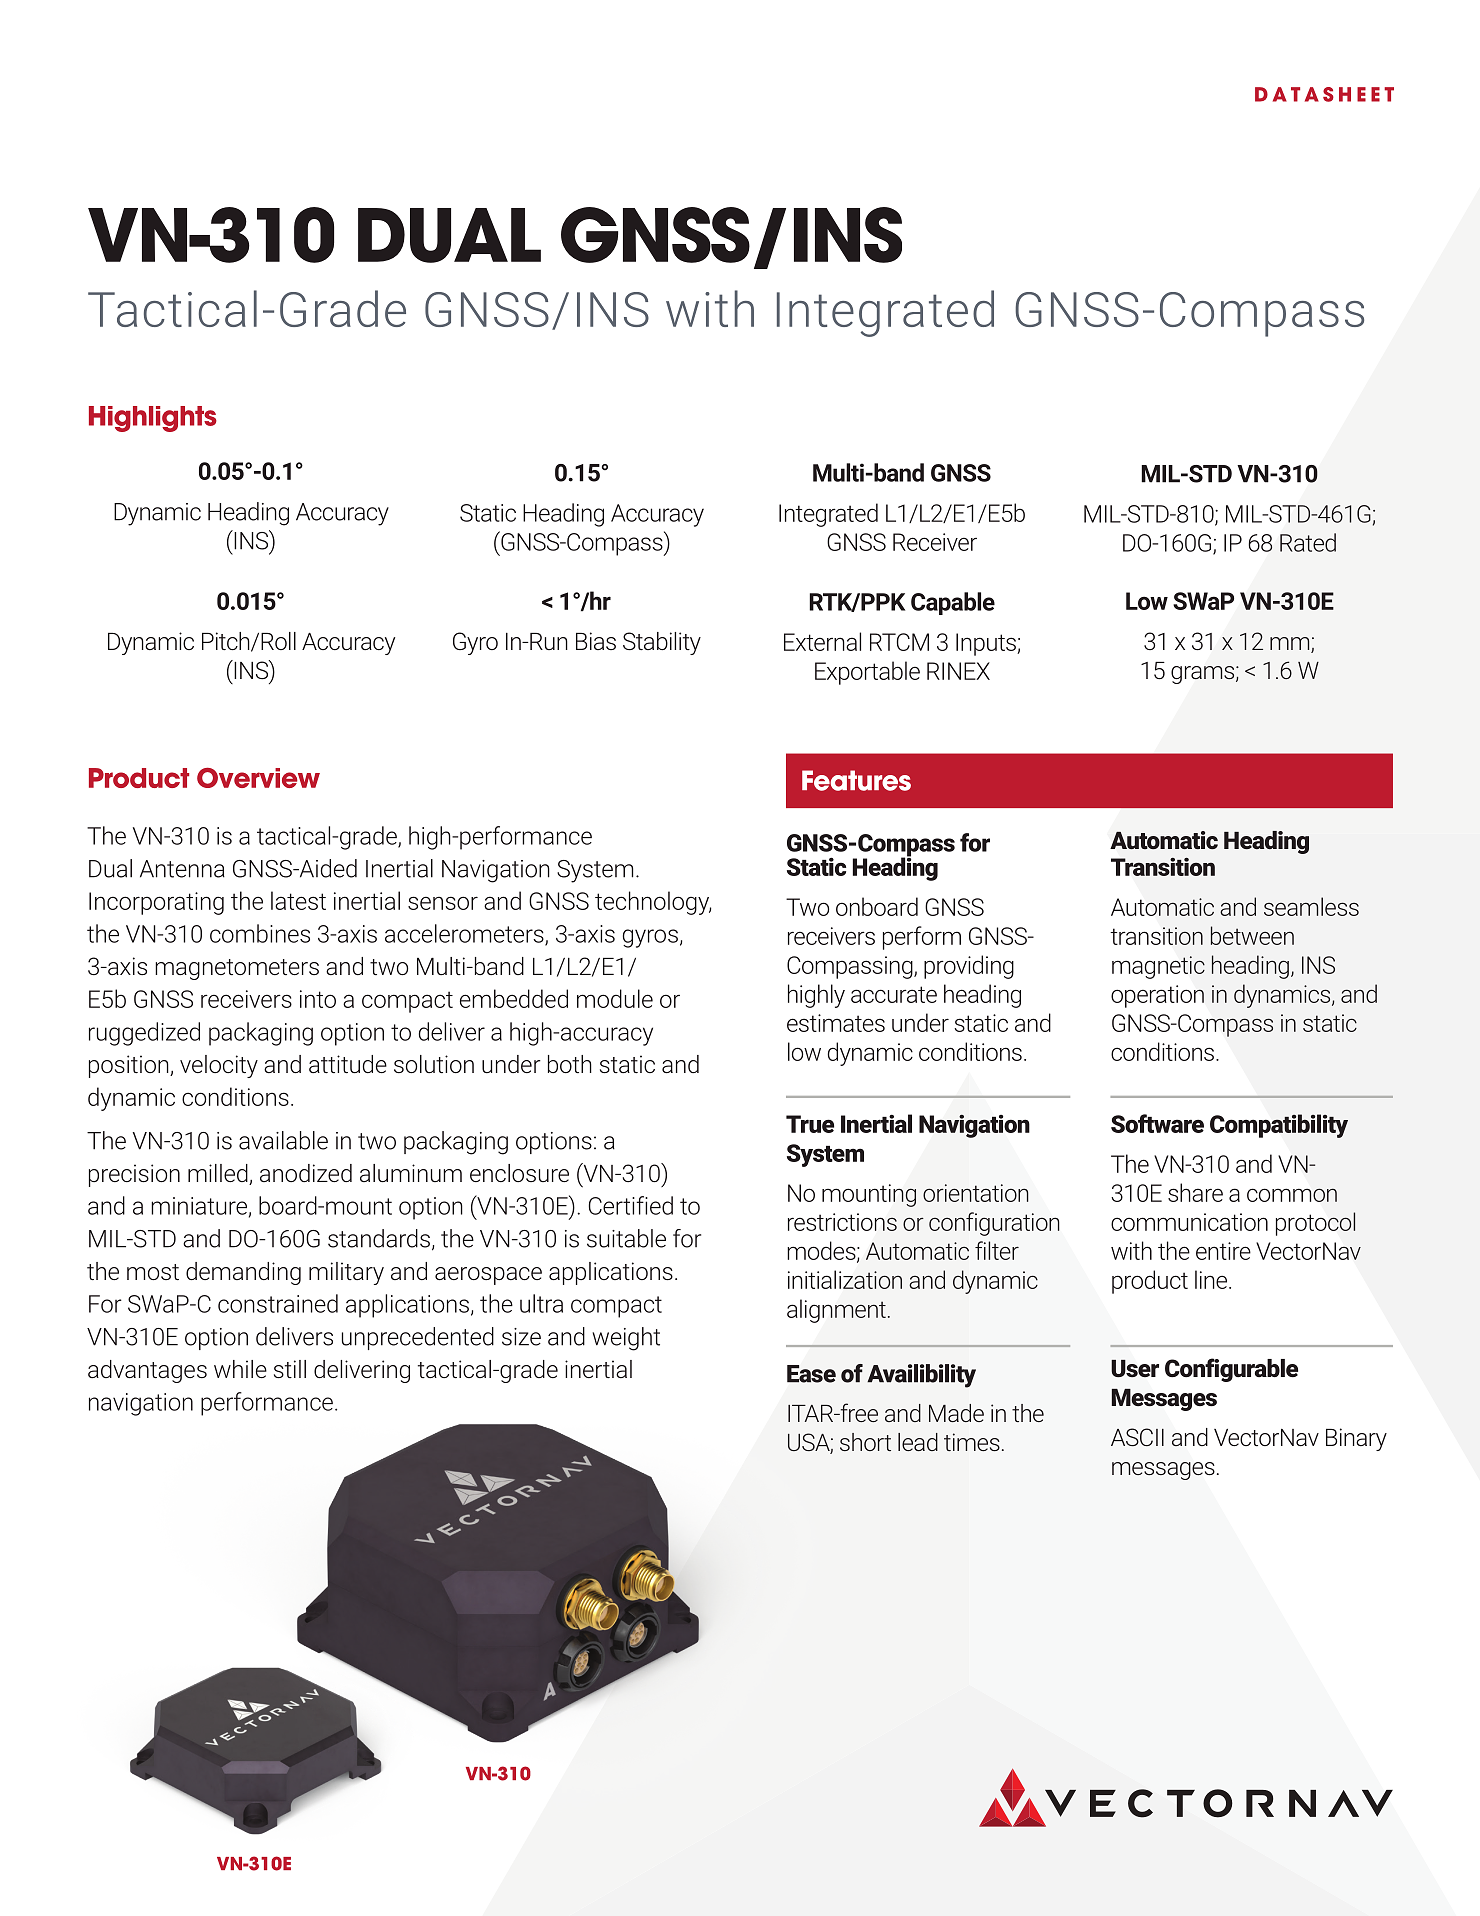 This screenshot has height=1916, width=1480. What do you see at coordinates (1324, 94) in the screenshot?
I see `DATASHEET` at bounding box center [1324, 94].
